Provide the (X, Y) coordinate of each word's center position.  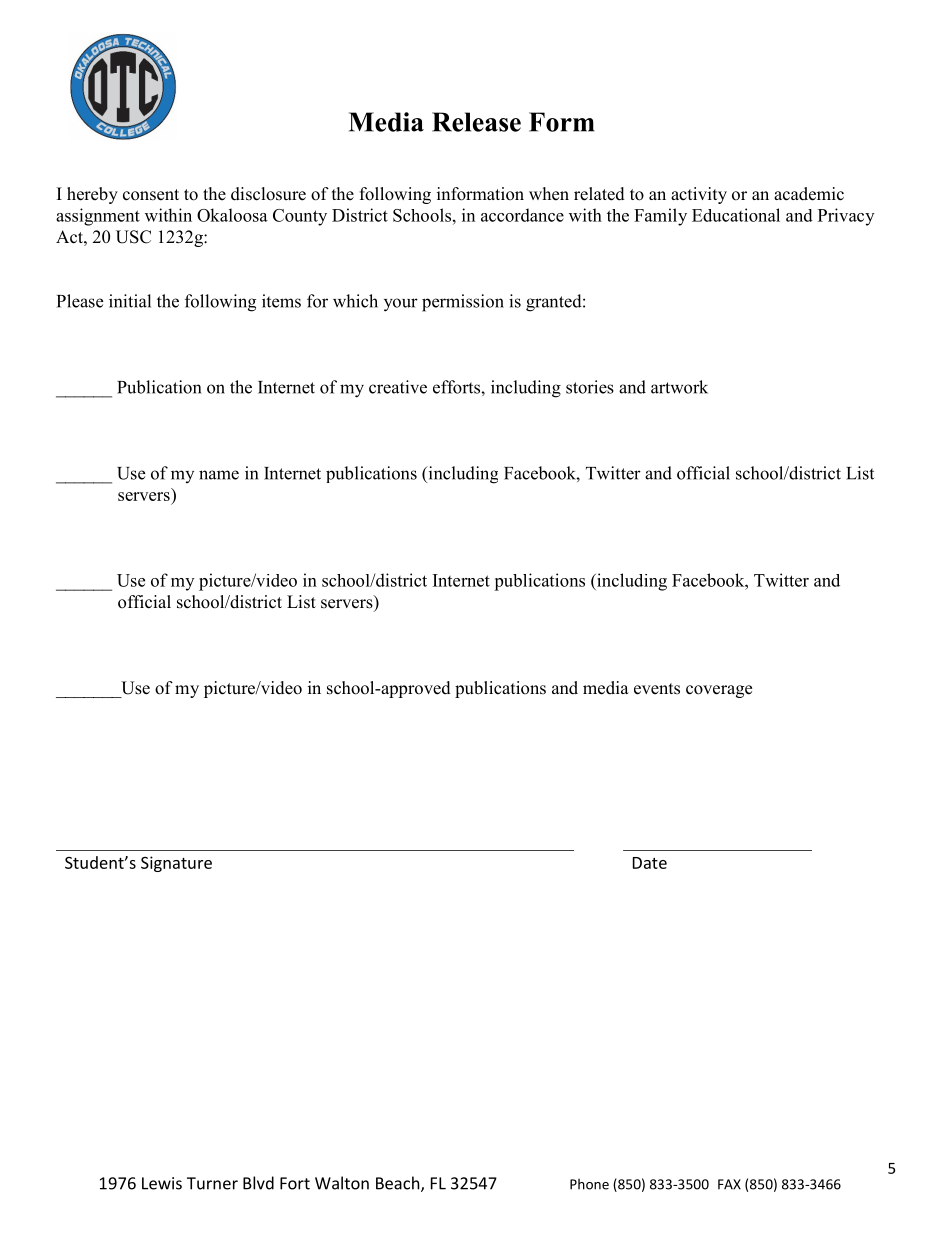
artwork (679, 387)
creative (398, 387)
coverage (719, 691)
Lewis (162, 1183)
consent (151, 195)
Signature (176, 864)
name (219, 475)
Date (650, 863)
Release (476, 122)
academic (809, 194)
